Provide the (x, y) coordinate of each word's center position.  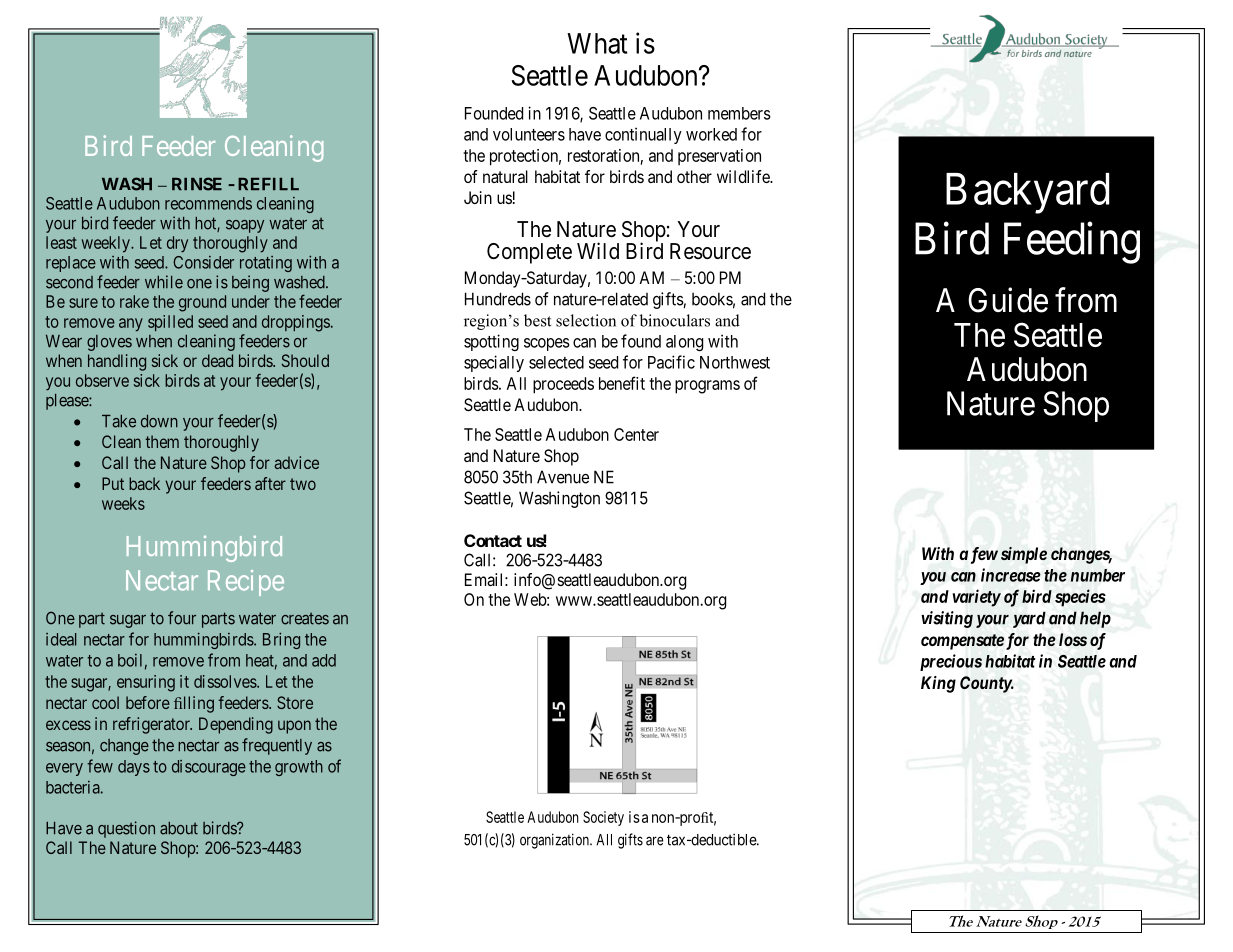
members (739, 113)
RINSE (197, 184)
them (162, 441)
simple (1024, 555)
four (182, 618)
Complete (529, 253)
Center (636, 434)
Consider (203, 262)
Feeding (1072, 243)
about (179, 828)
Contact (493, 540)
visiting (947, 619)
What (597, 43)
